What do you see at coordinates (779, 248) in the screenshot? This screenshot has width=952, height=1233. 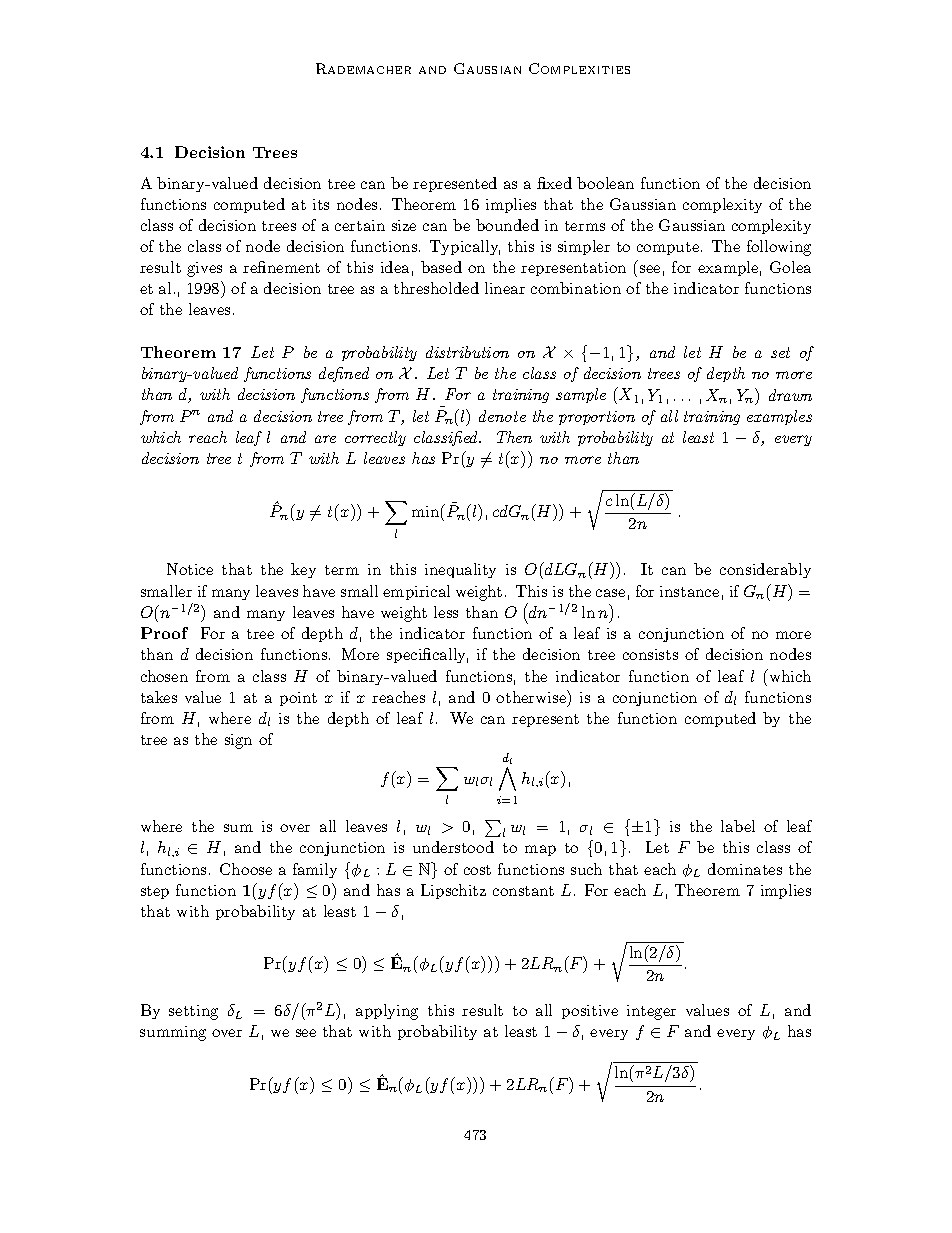 I see `following` at bounding box center [779, 248].
